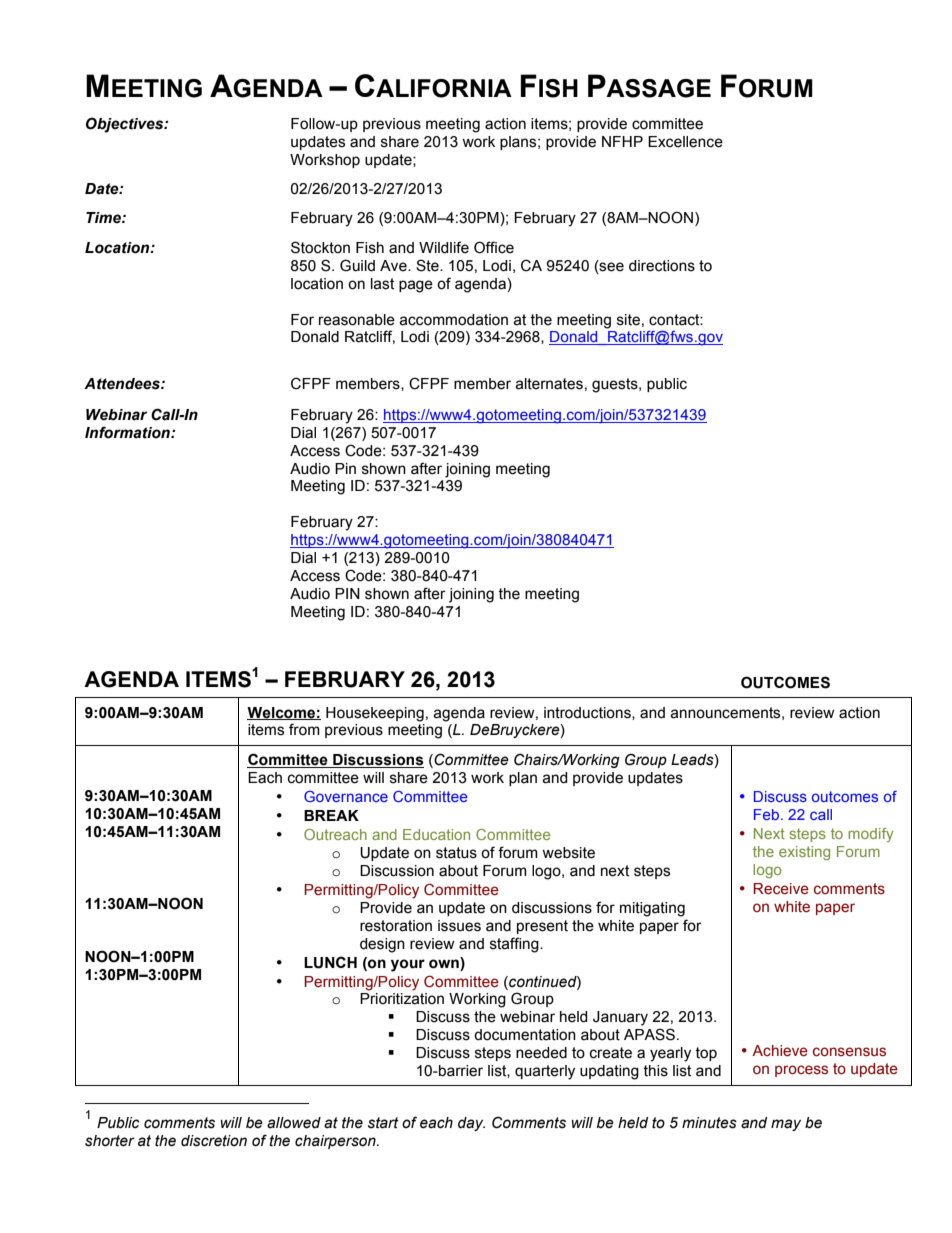 This screenshot has height=1233, width=952. I want to click on Office, so click(494, 247).
